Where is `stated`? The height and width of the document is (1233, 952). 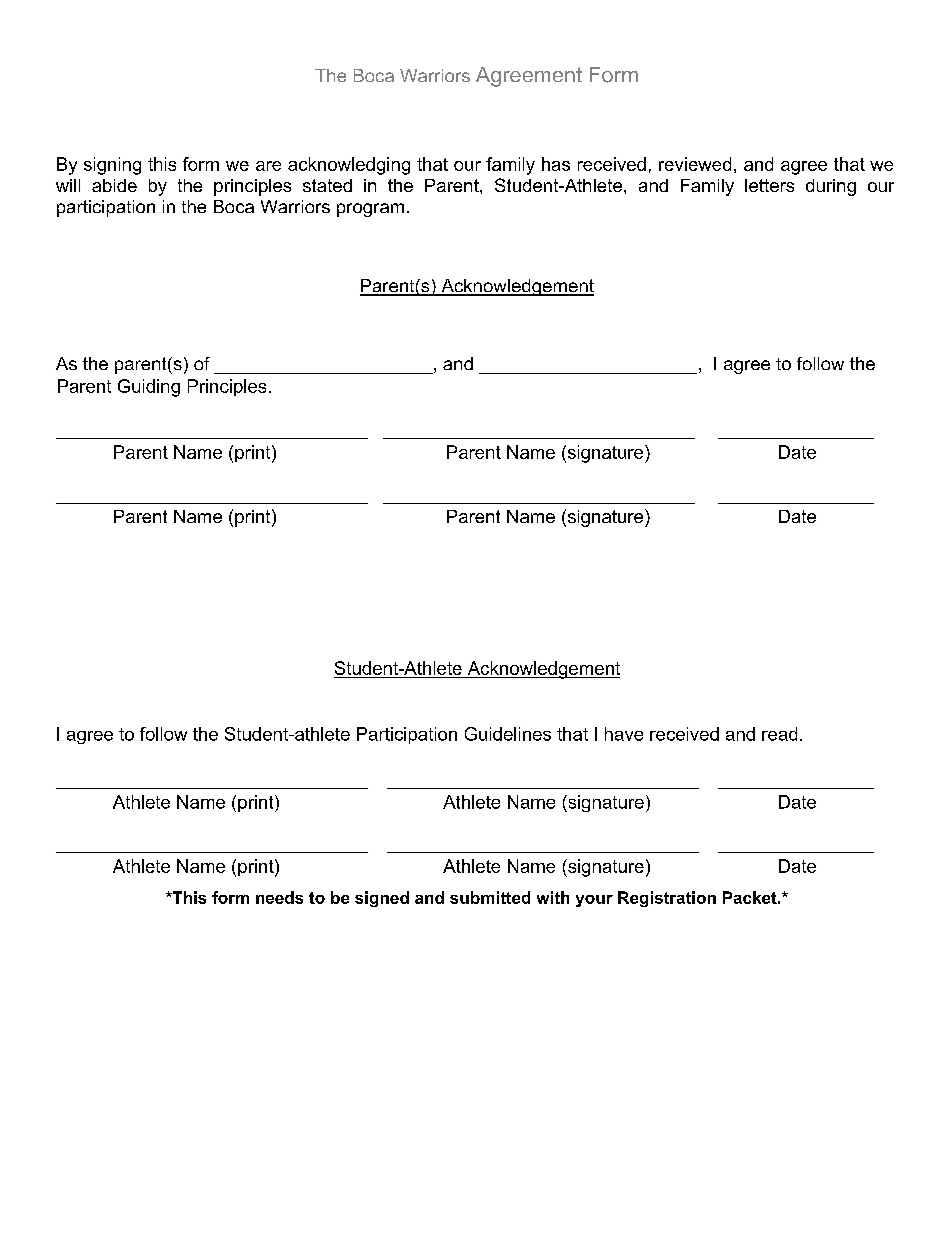 stated is located at coordinates (327, 185).
